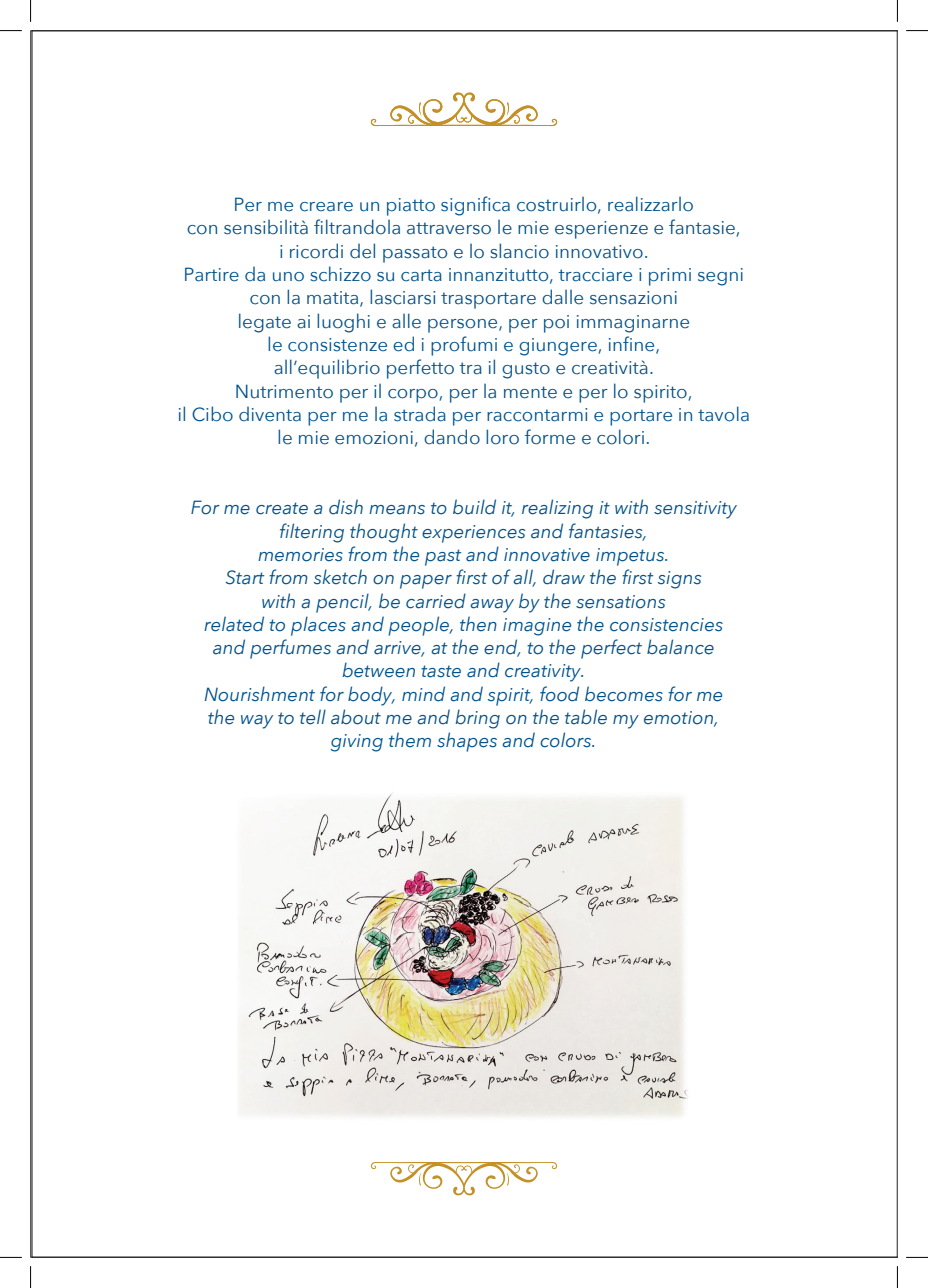 This screenshot has height=1288, width=928. What do you see at coordinates (443, 557) in the screenshot?
I see `past` at bounding box center [443, 557].
